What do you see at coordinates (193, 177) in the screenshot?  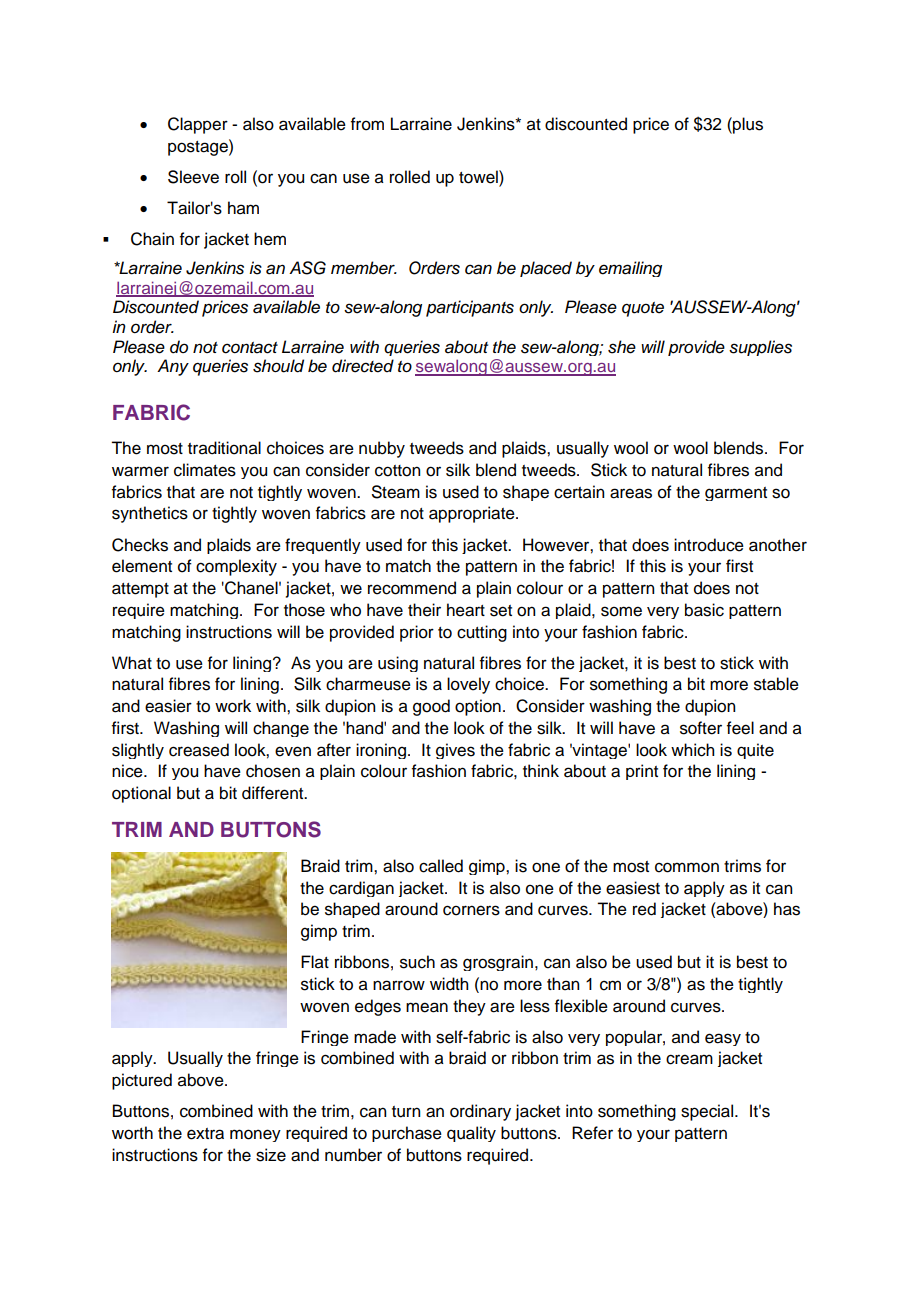 I see `Sleeve` at bounding box center [193, 177].
